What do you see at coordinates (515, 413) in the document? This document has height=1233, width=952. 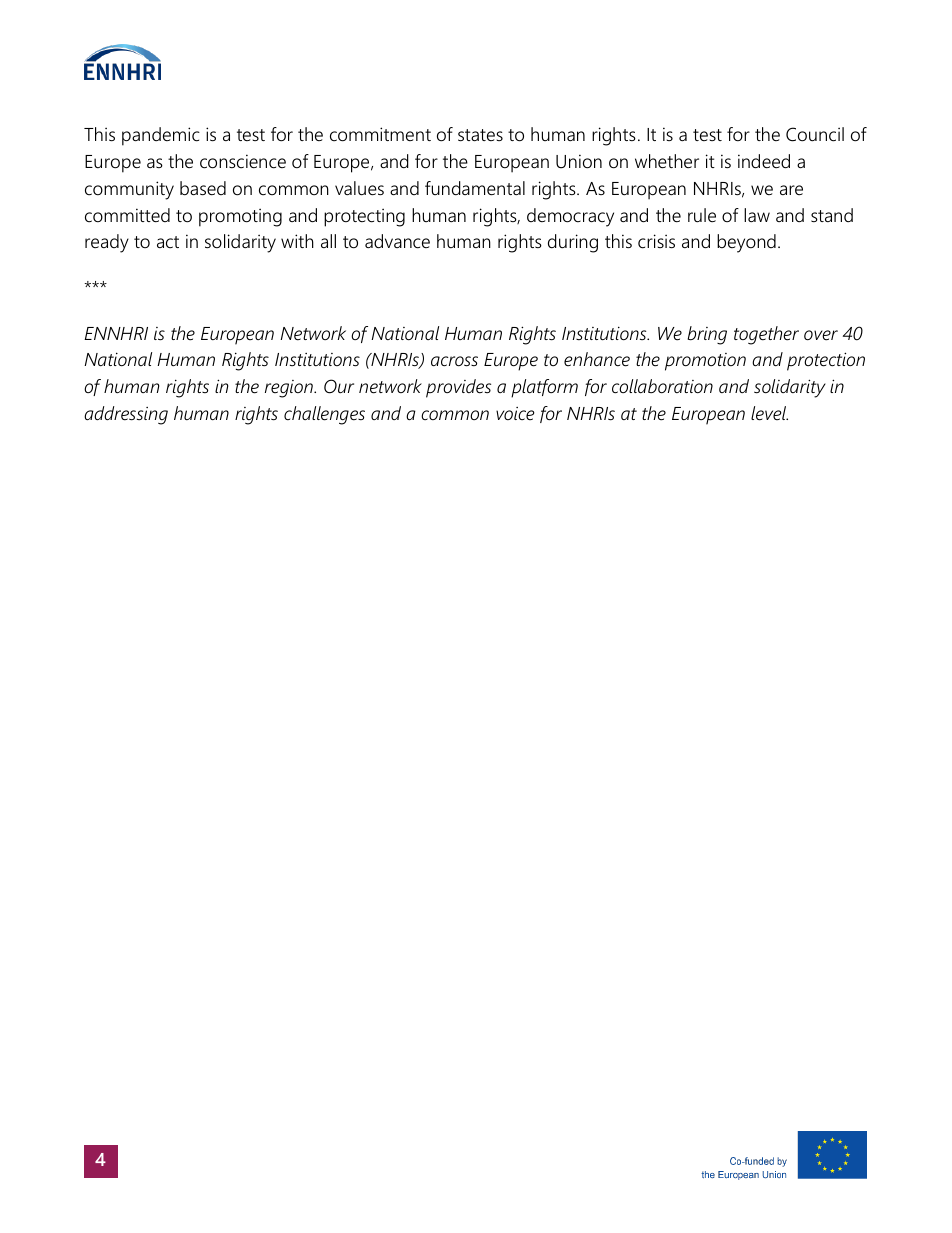 I see `voice` at bounding box center [515, 413].
